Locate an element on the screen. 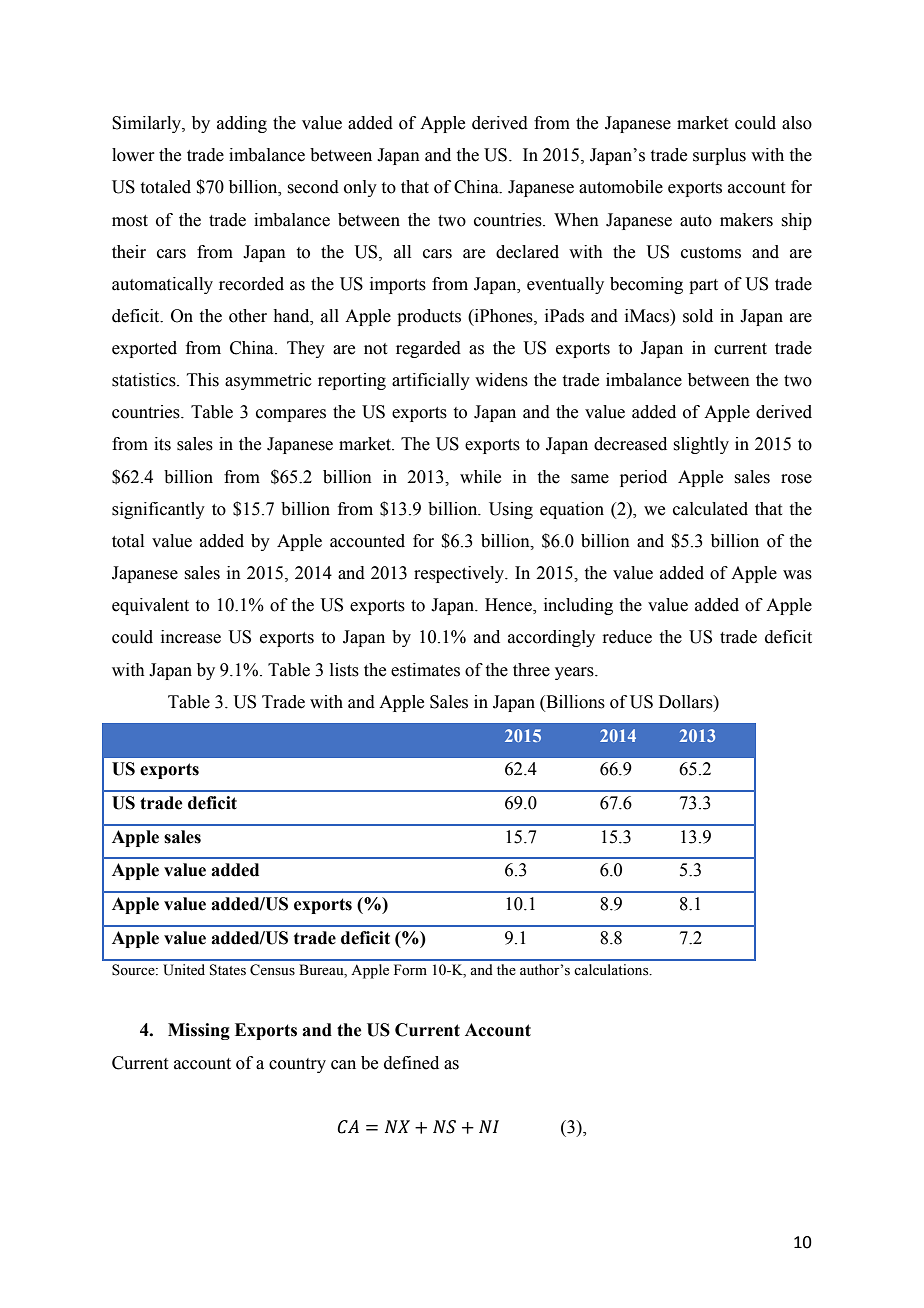  increase is located at coordinates (191, 637).
